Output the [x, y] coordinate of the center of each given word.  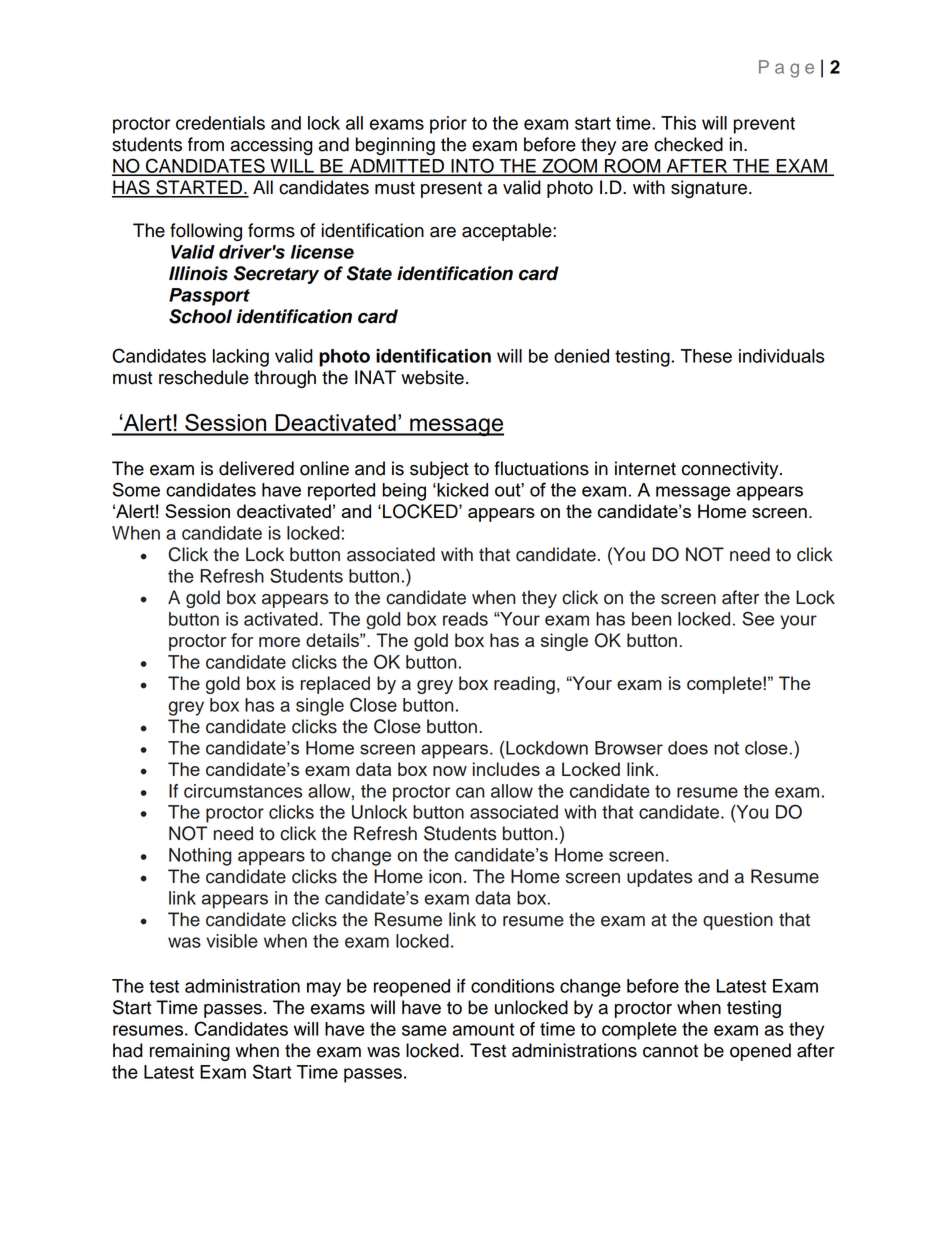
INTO [472, 166]
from [206, 144]
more [279, 642]
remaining [190, 1052]
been [651, 619]
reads [465, 619]
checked [688, 144]
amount [483, 1029]
